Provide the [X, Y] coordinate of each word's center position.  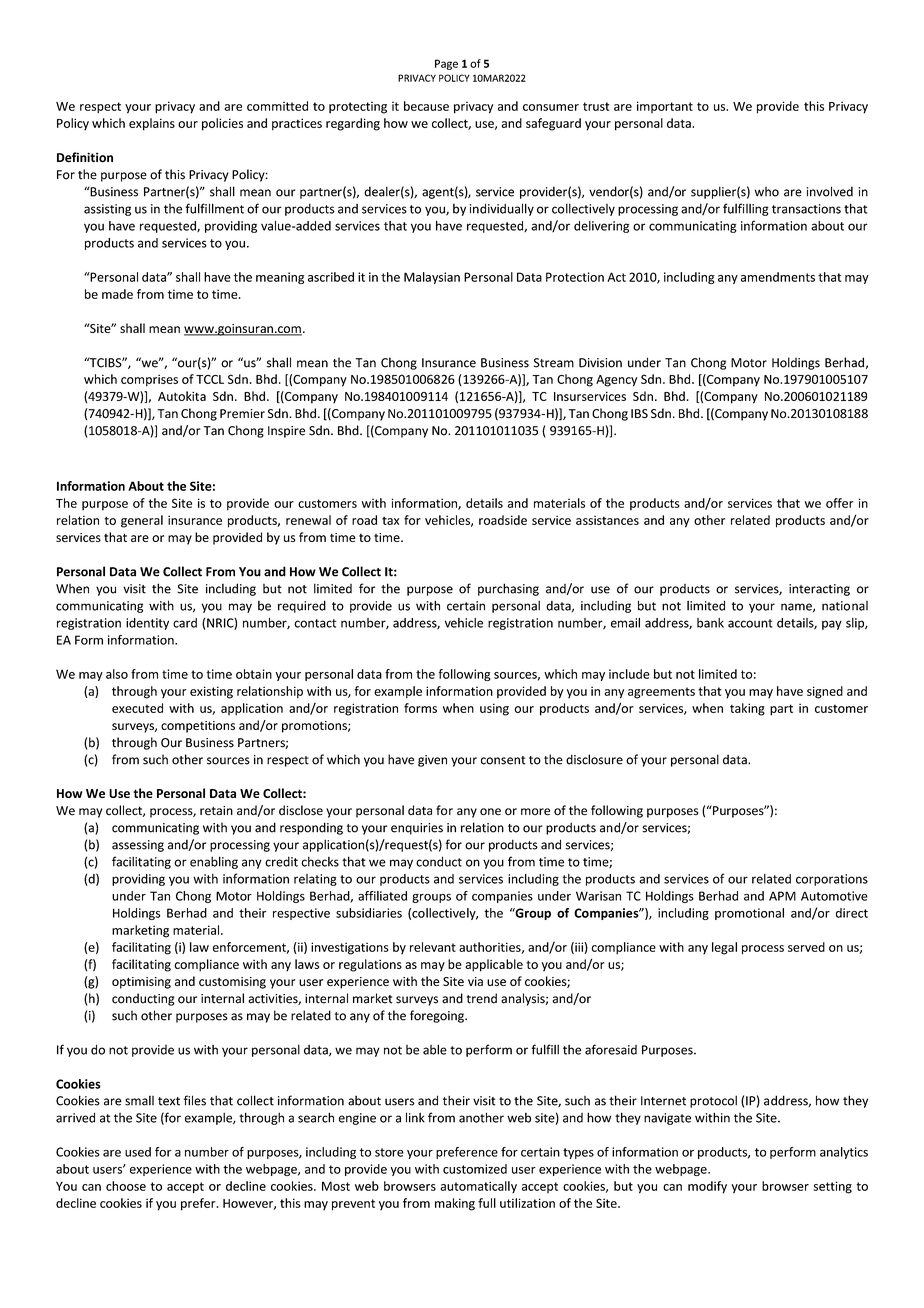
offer [840, 503]
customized [475, 1169]
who [766, 192]
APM [782, 896]
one [490, 812]
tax [390, 520]
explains [152, 124]
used [138, 1152]
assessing [138, 846]
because [426, 106]
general [142, 521]
